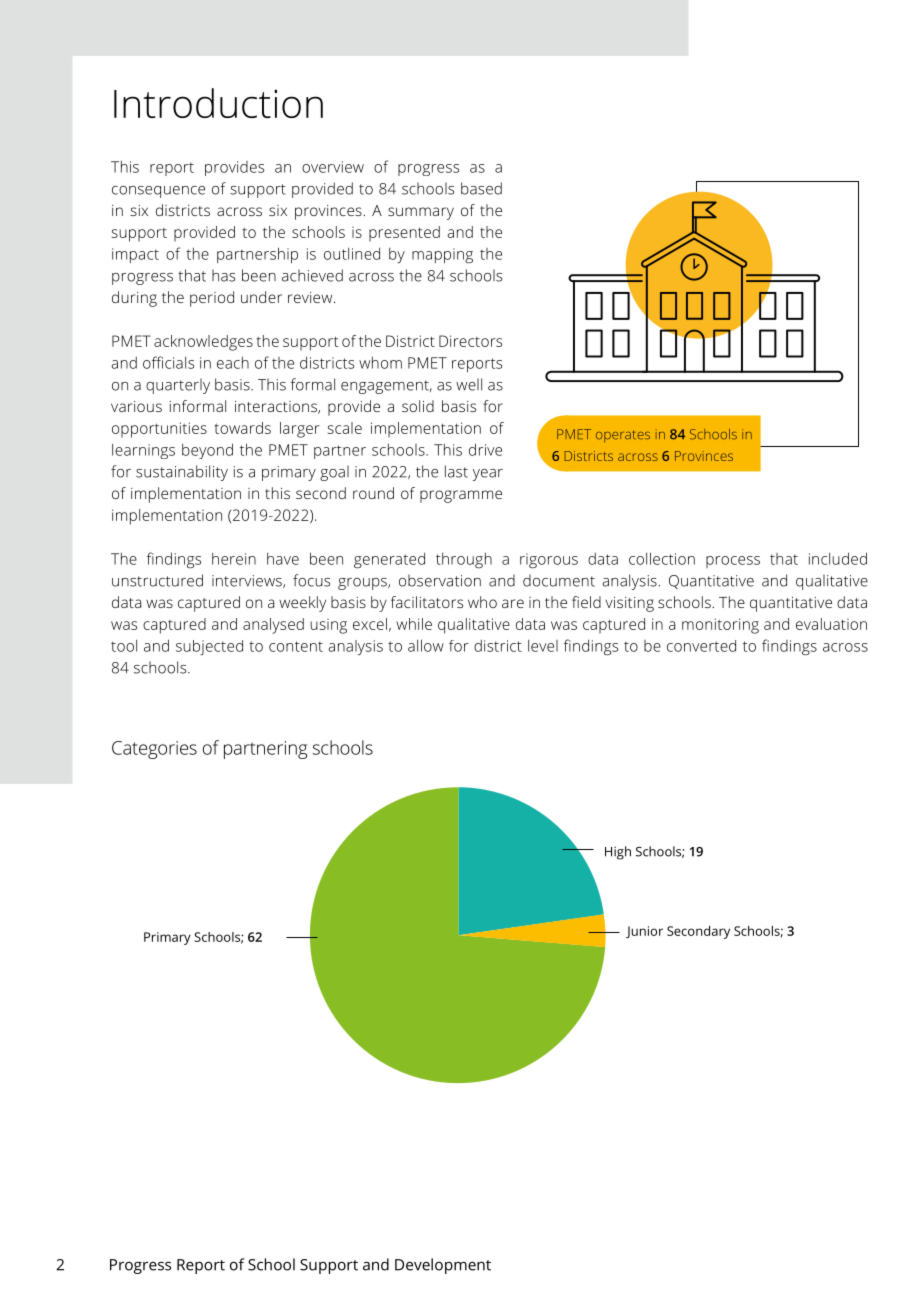 This screenshot has height=1308, width=924. I want to click on converted, so click(701, 646).
